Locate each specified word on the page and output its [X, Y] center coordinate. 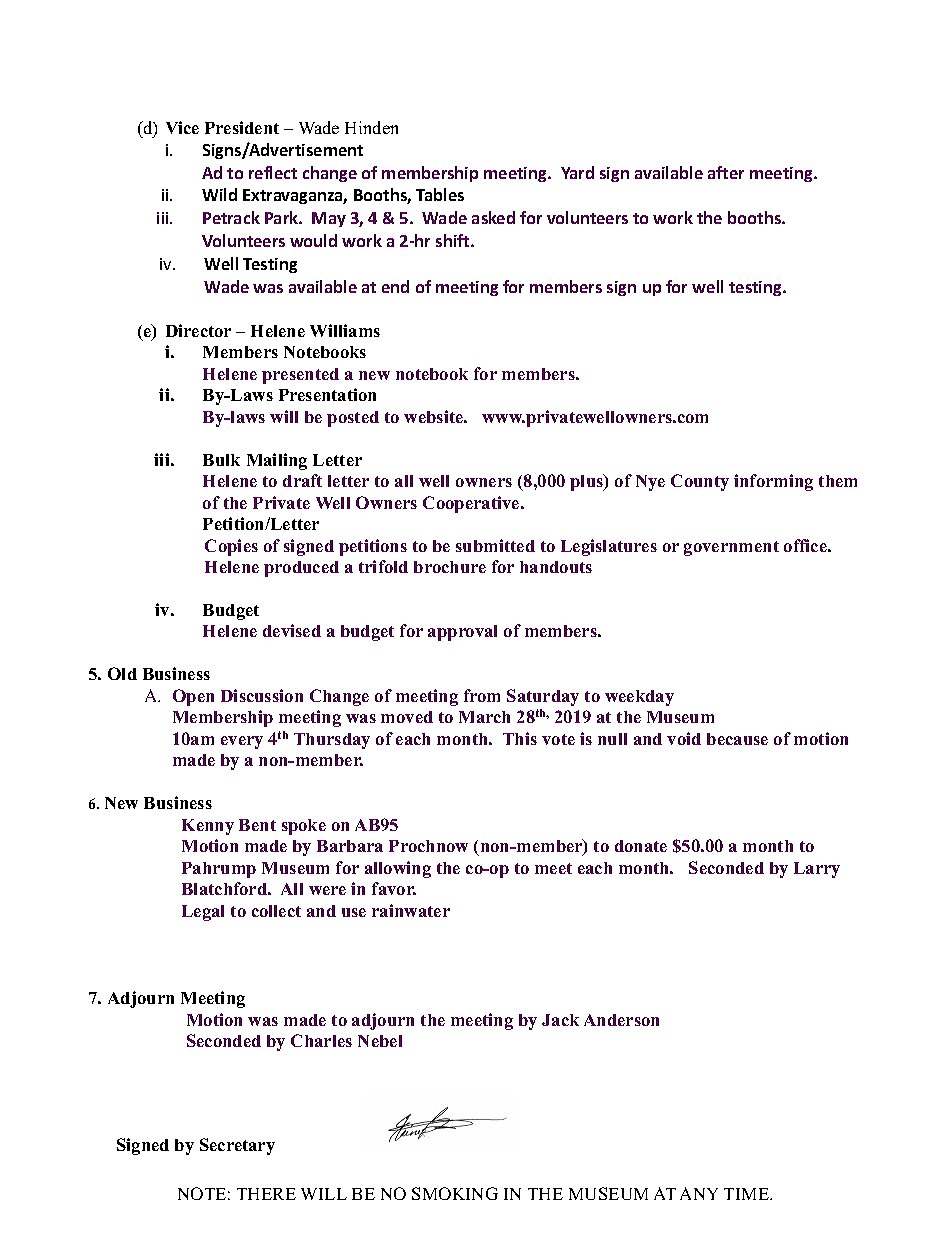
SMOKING [455, 1193]
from [482, 695]
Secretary [237, 1146]
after [726, 172]
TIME [748, 1194]
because [737, 739]
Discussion [262, 695]
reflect [273, 172]
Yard [577, 172]
